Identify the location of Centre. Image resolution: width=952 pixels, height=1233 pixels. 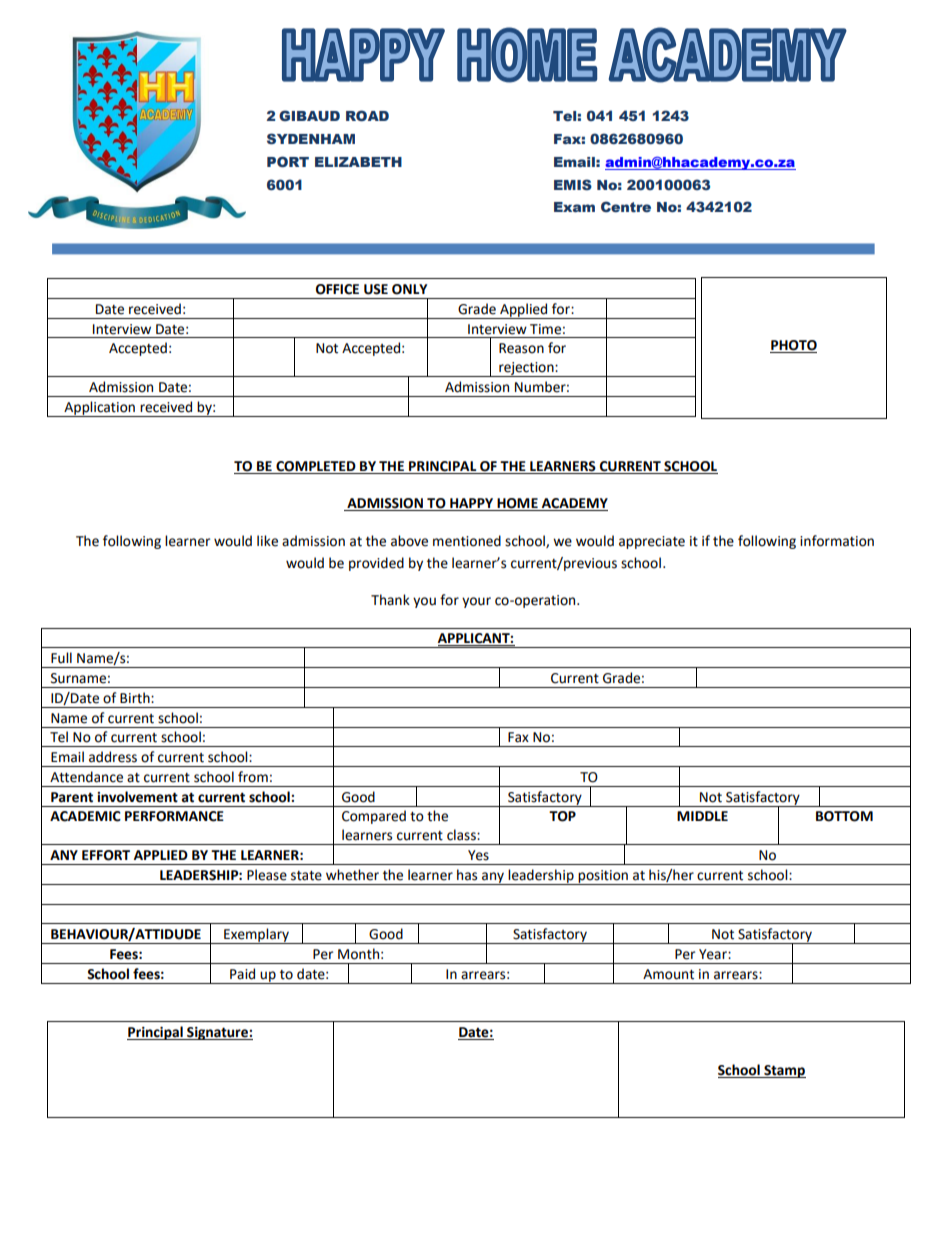
(626, 206).
